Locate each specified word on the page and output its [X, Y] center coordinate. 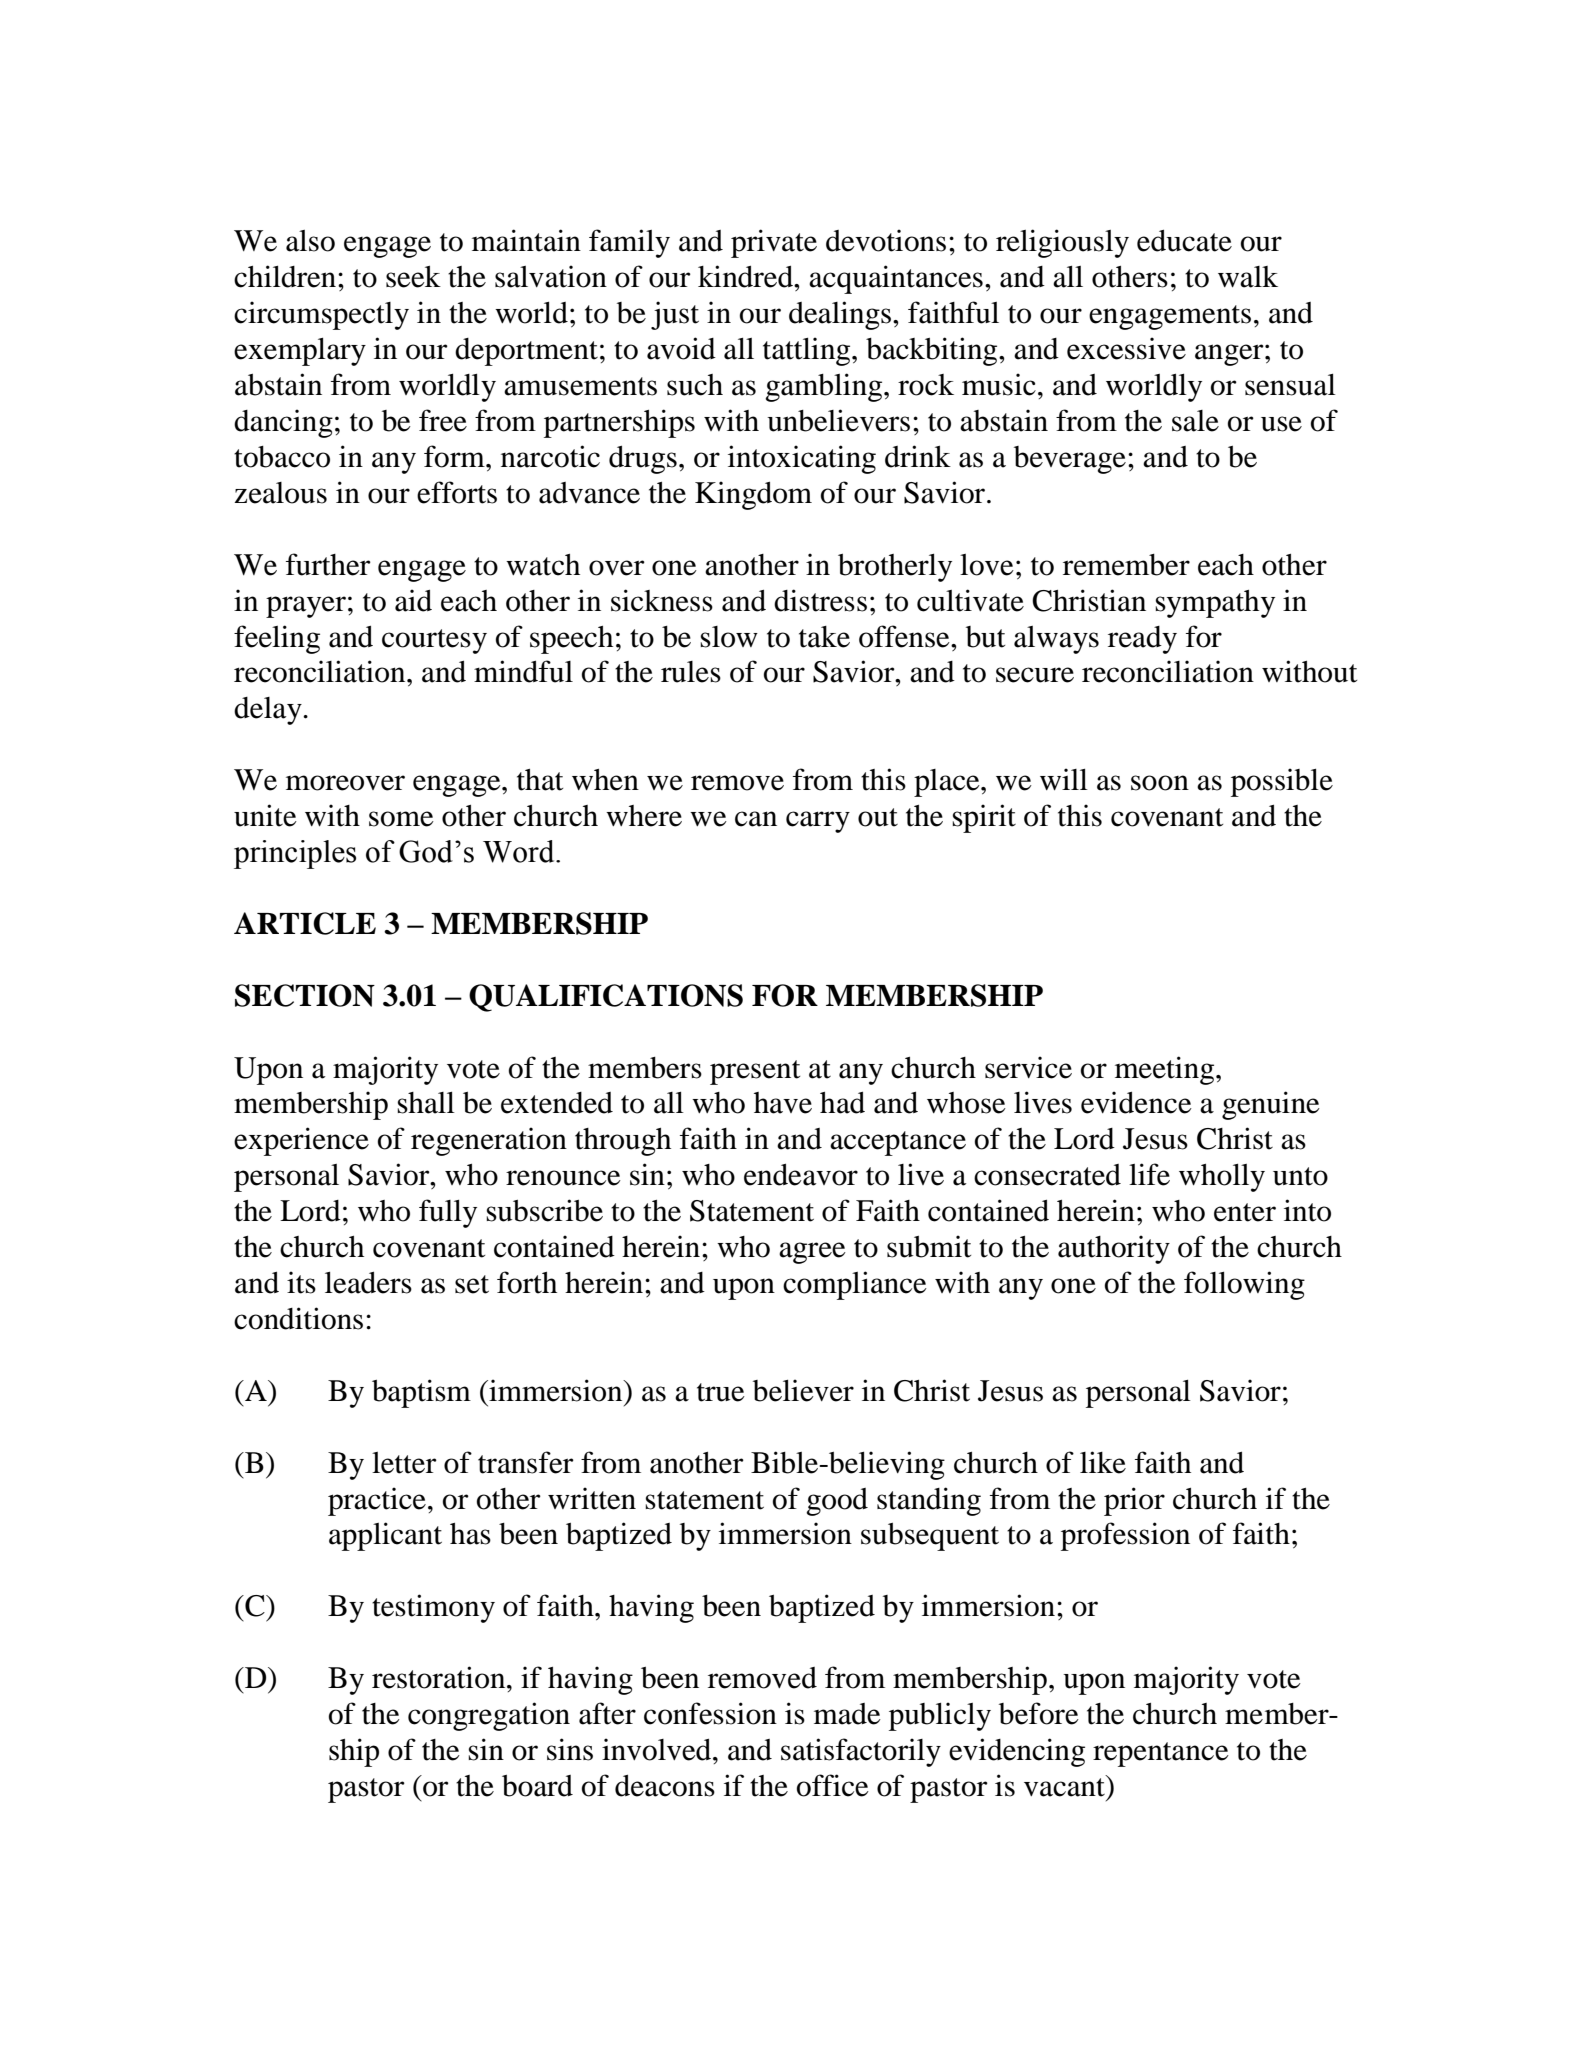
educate [1184, 240]
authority [1114, 1249]
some [401, 819]
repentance [1161, 1754]
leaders [368, 1282]
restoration [440, 1677]
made [847, 1714]
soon [1160, 783]
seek [413, 277]
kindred [747, 276]
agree [812, 1253]
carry [818, 822]
